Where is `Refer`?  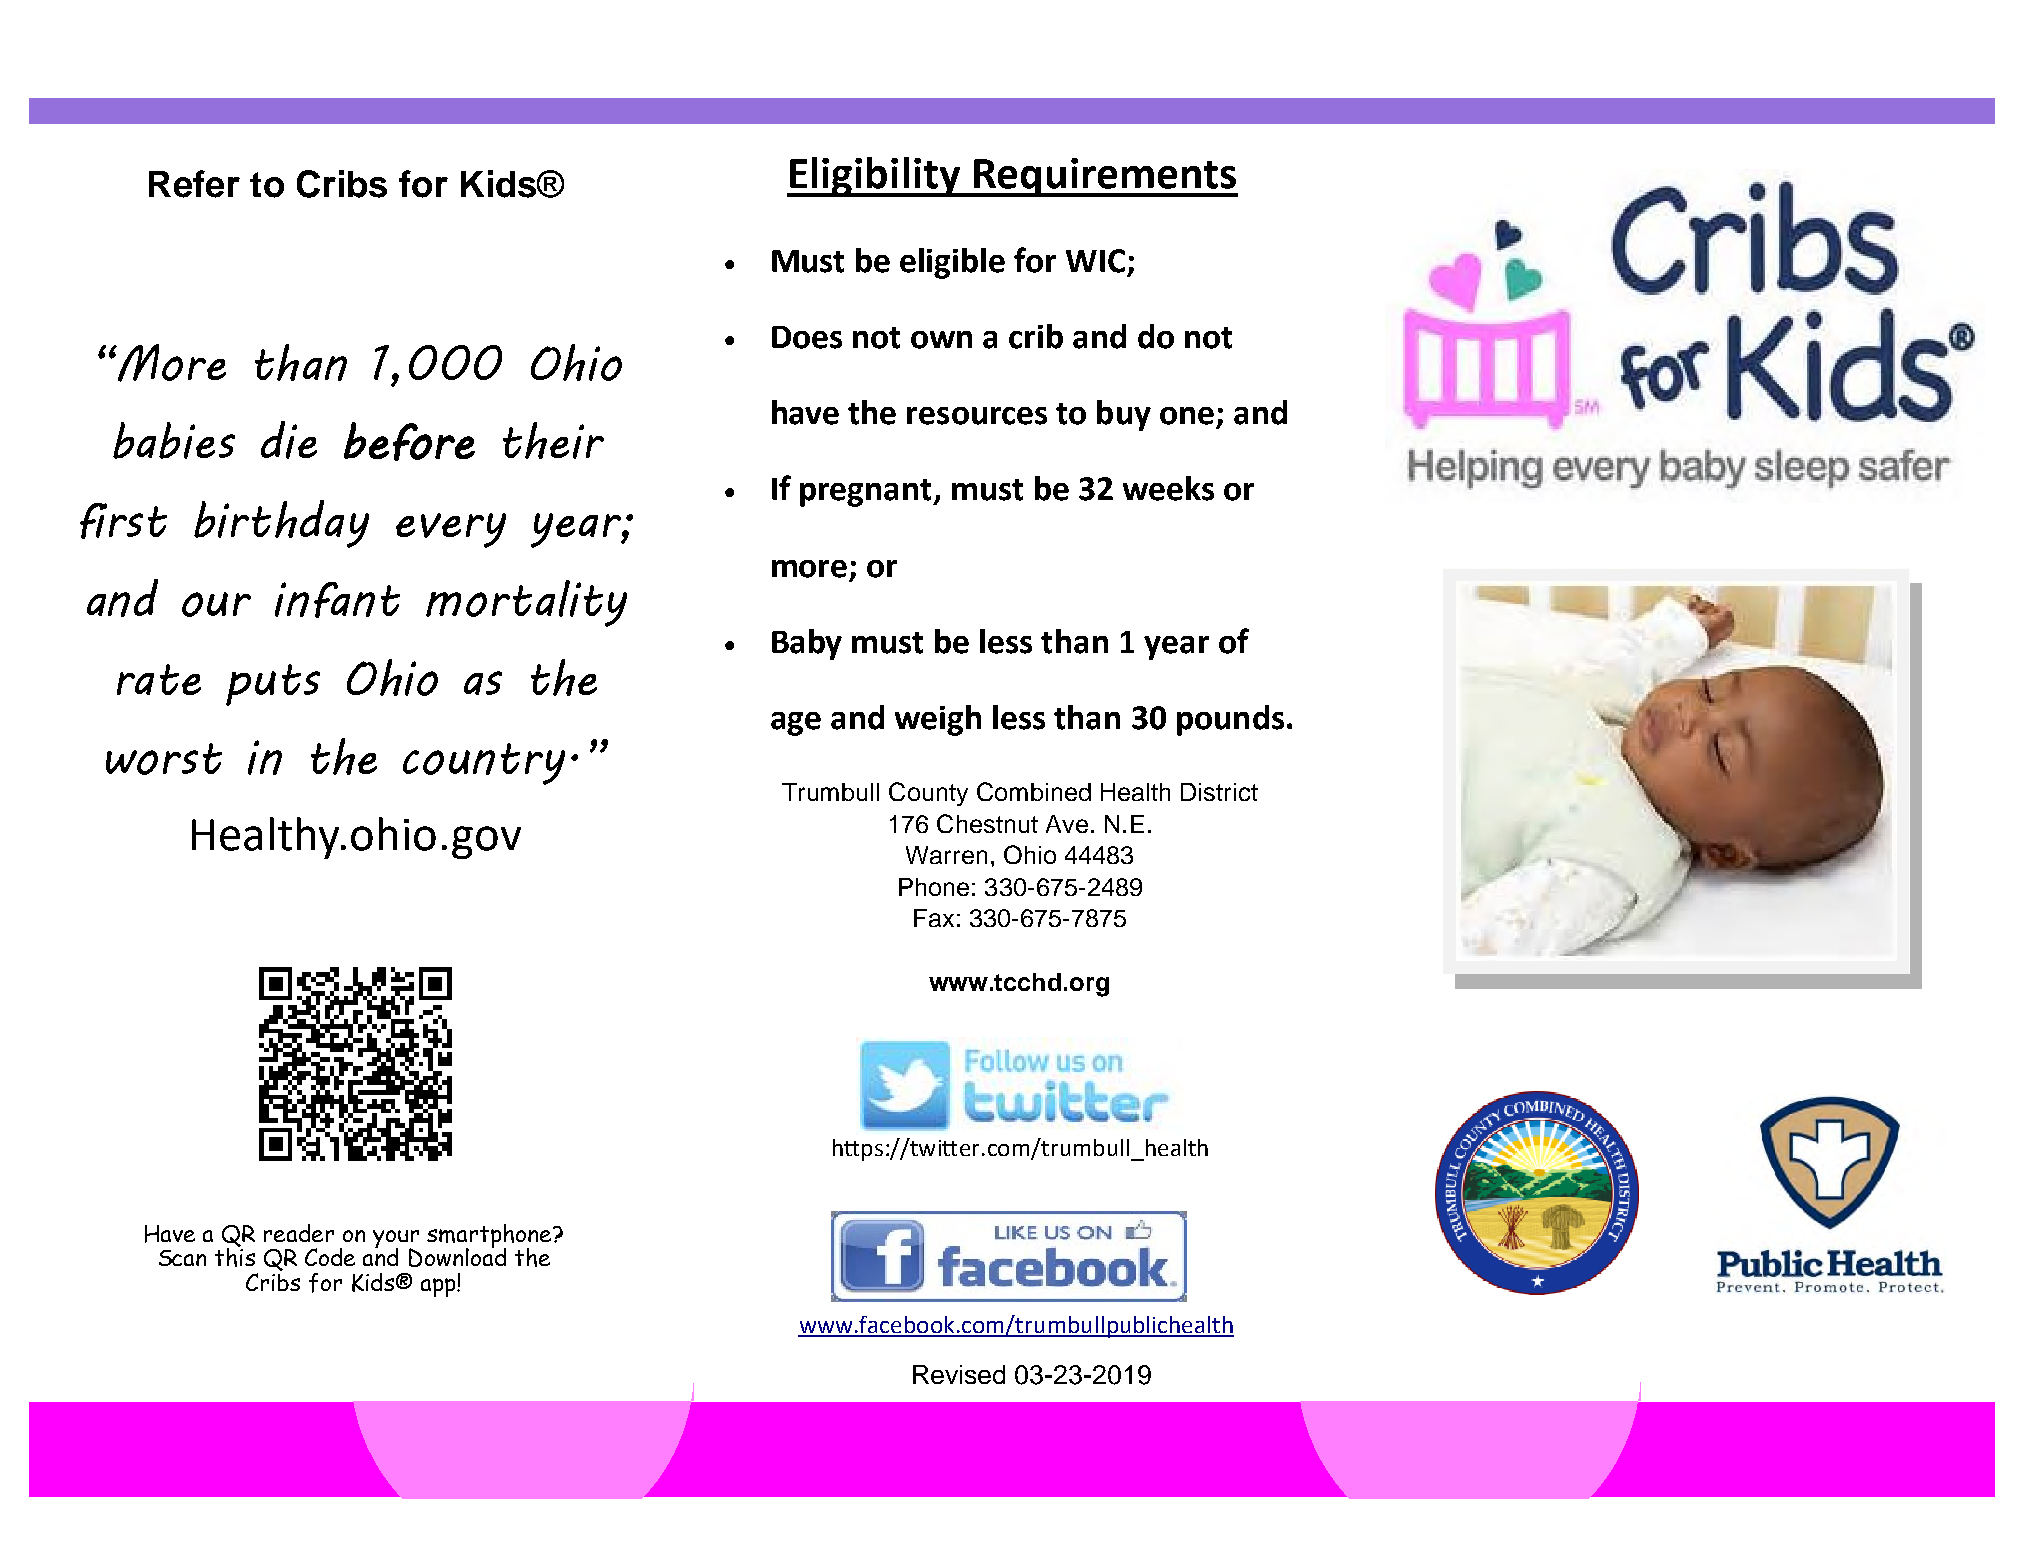
Refer is located at coordinates (194, 184).
